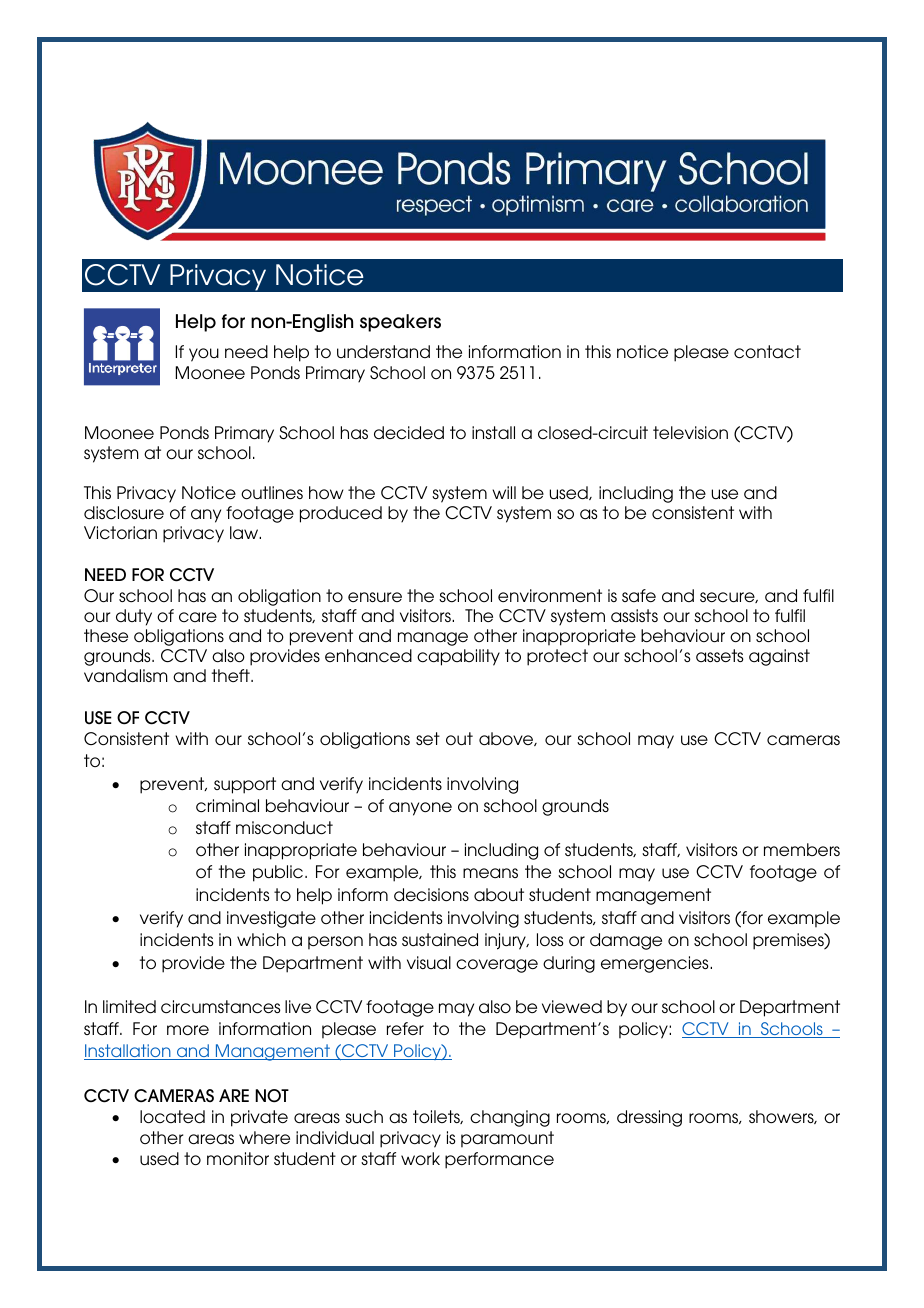  What do you see at coordinates (720, 655) in the screenshot?
I see `assets` at bounding box center [720, 655].
